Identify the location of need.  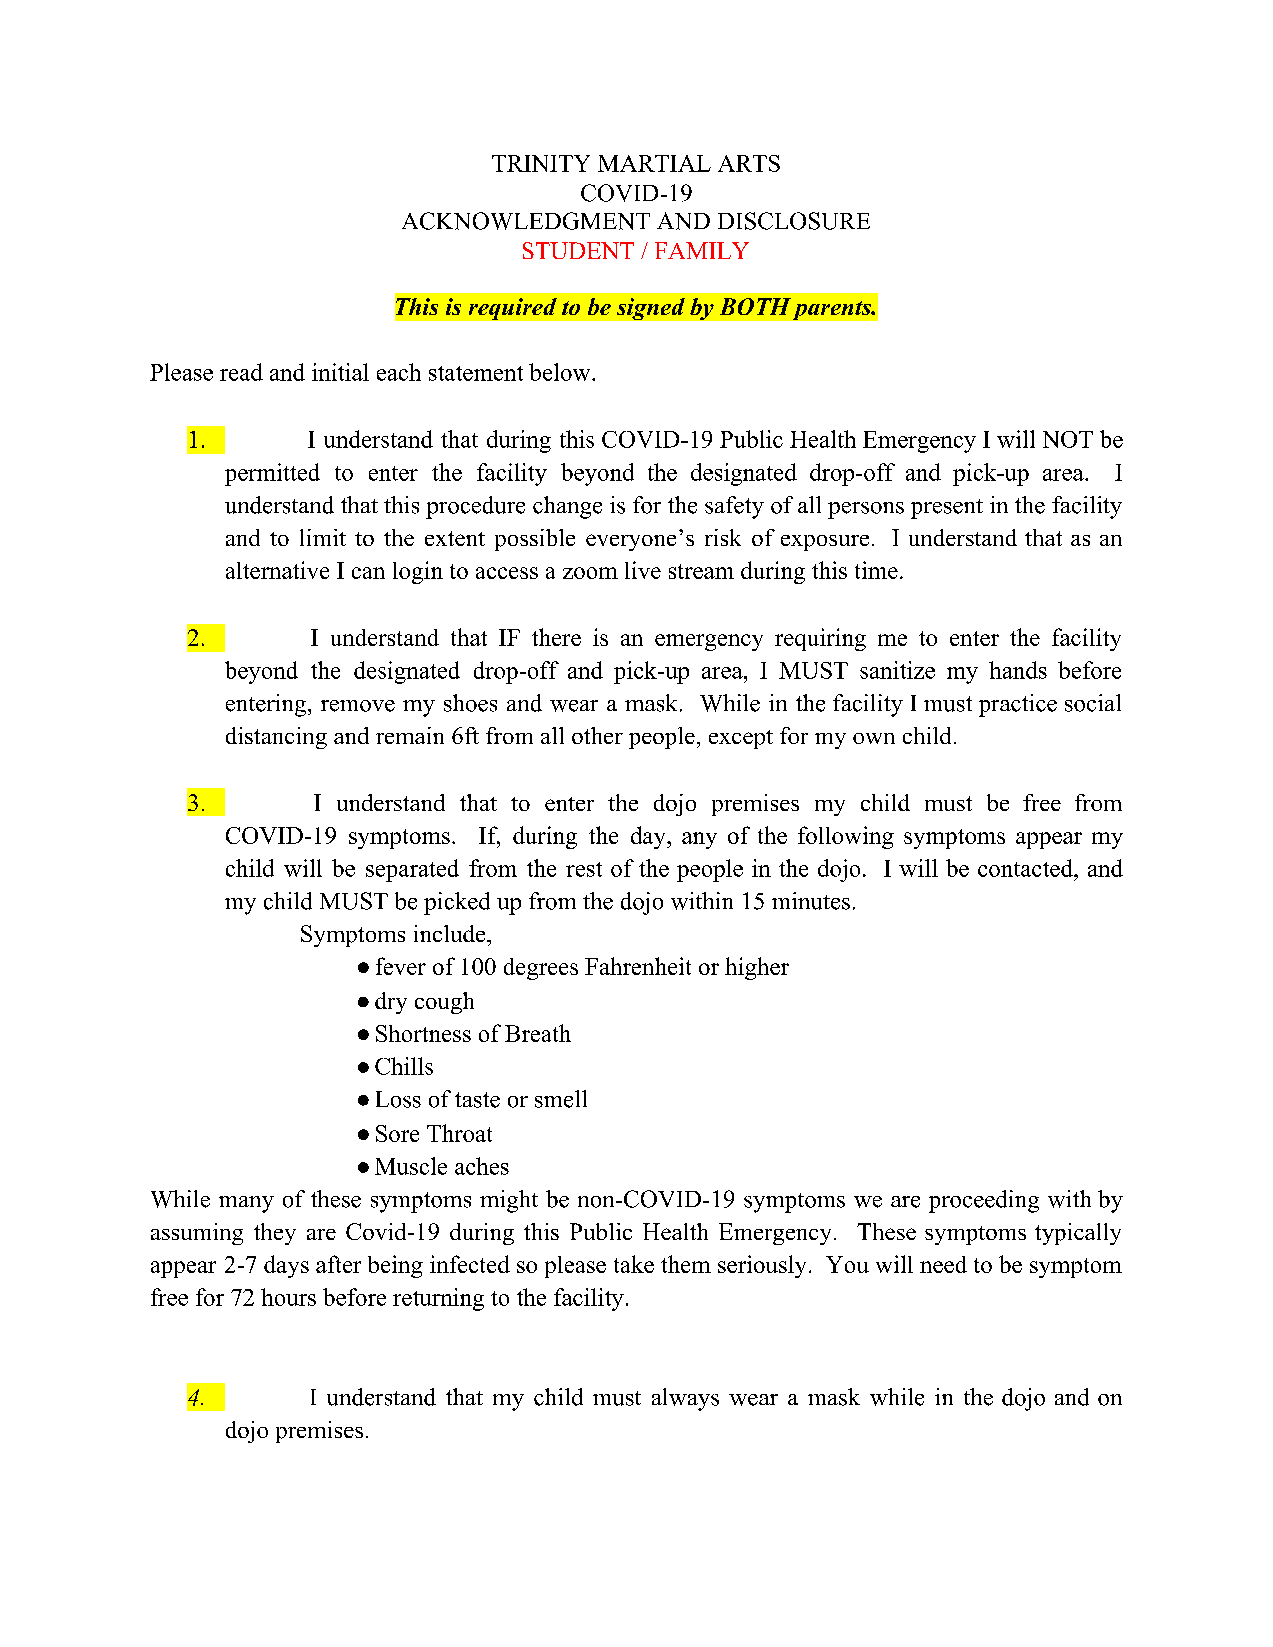
(943, 1264).
